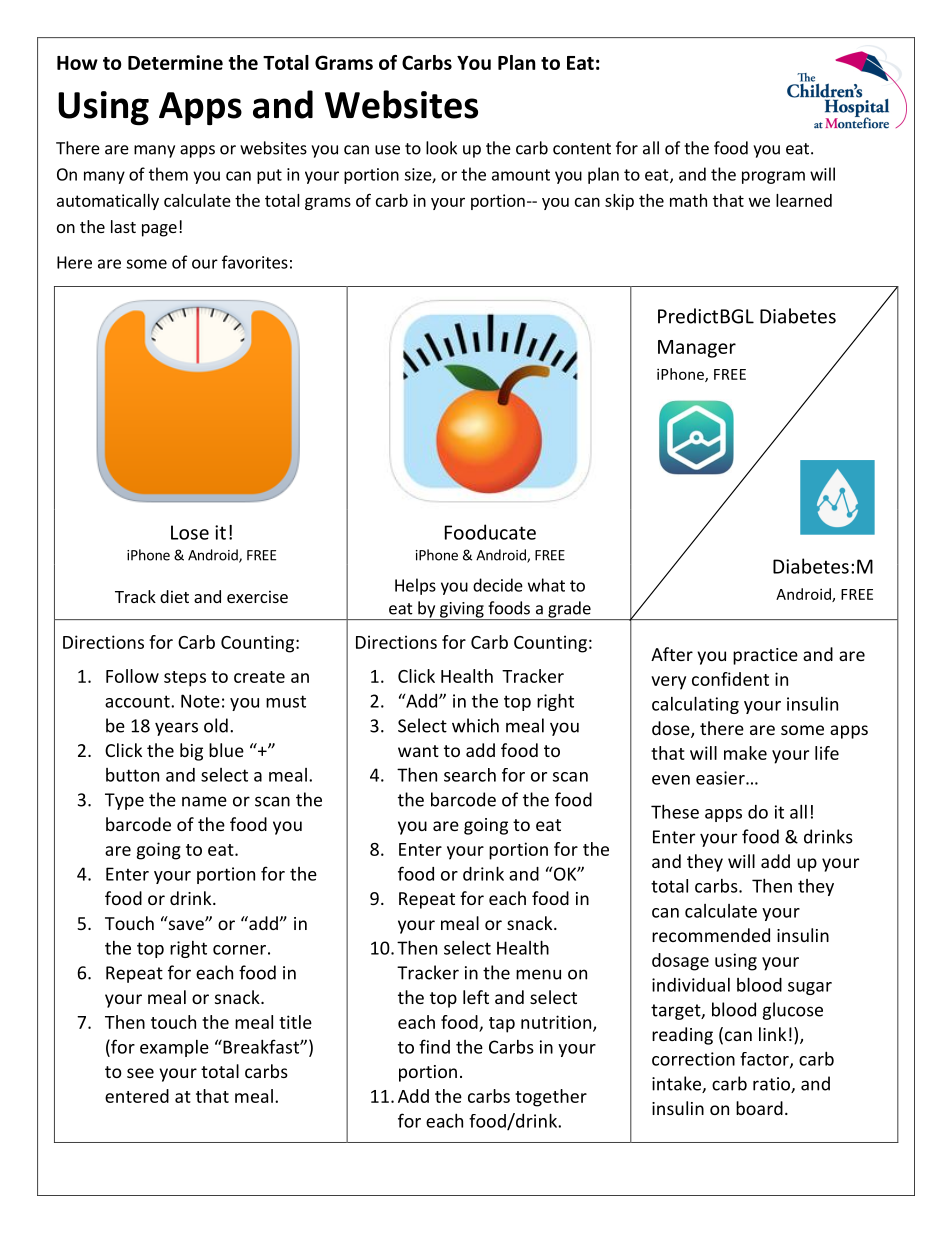 This page has height=1233, width=952. Describe the element at coordinates (773, 177) in the page. I see `program` at that location.
